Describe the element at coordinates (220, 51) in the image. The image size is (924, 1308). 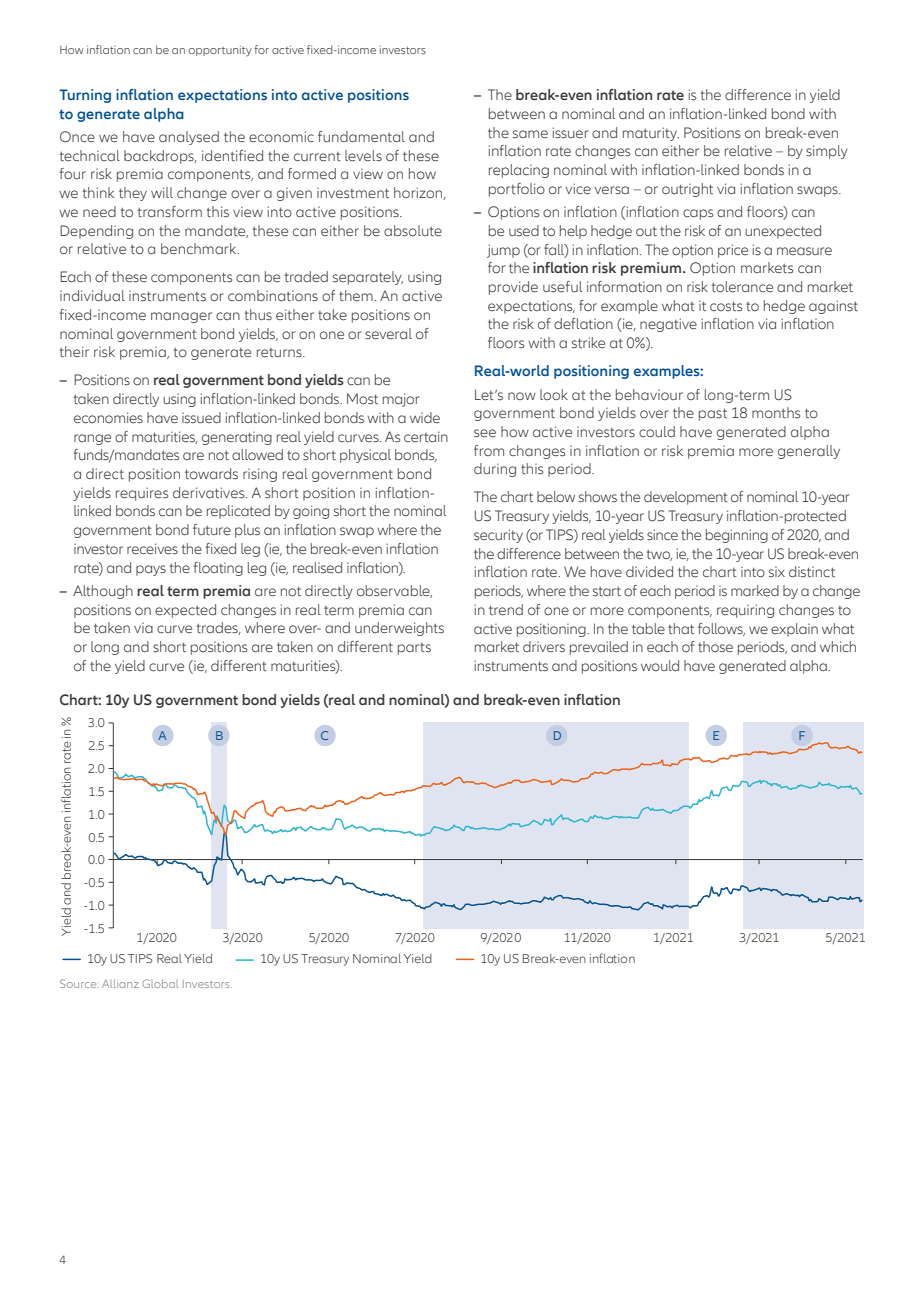
I see `opportunity` at that location.
